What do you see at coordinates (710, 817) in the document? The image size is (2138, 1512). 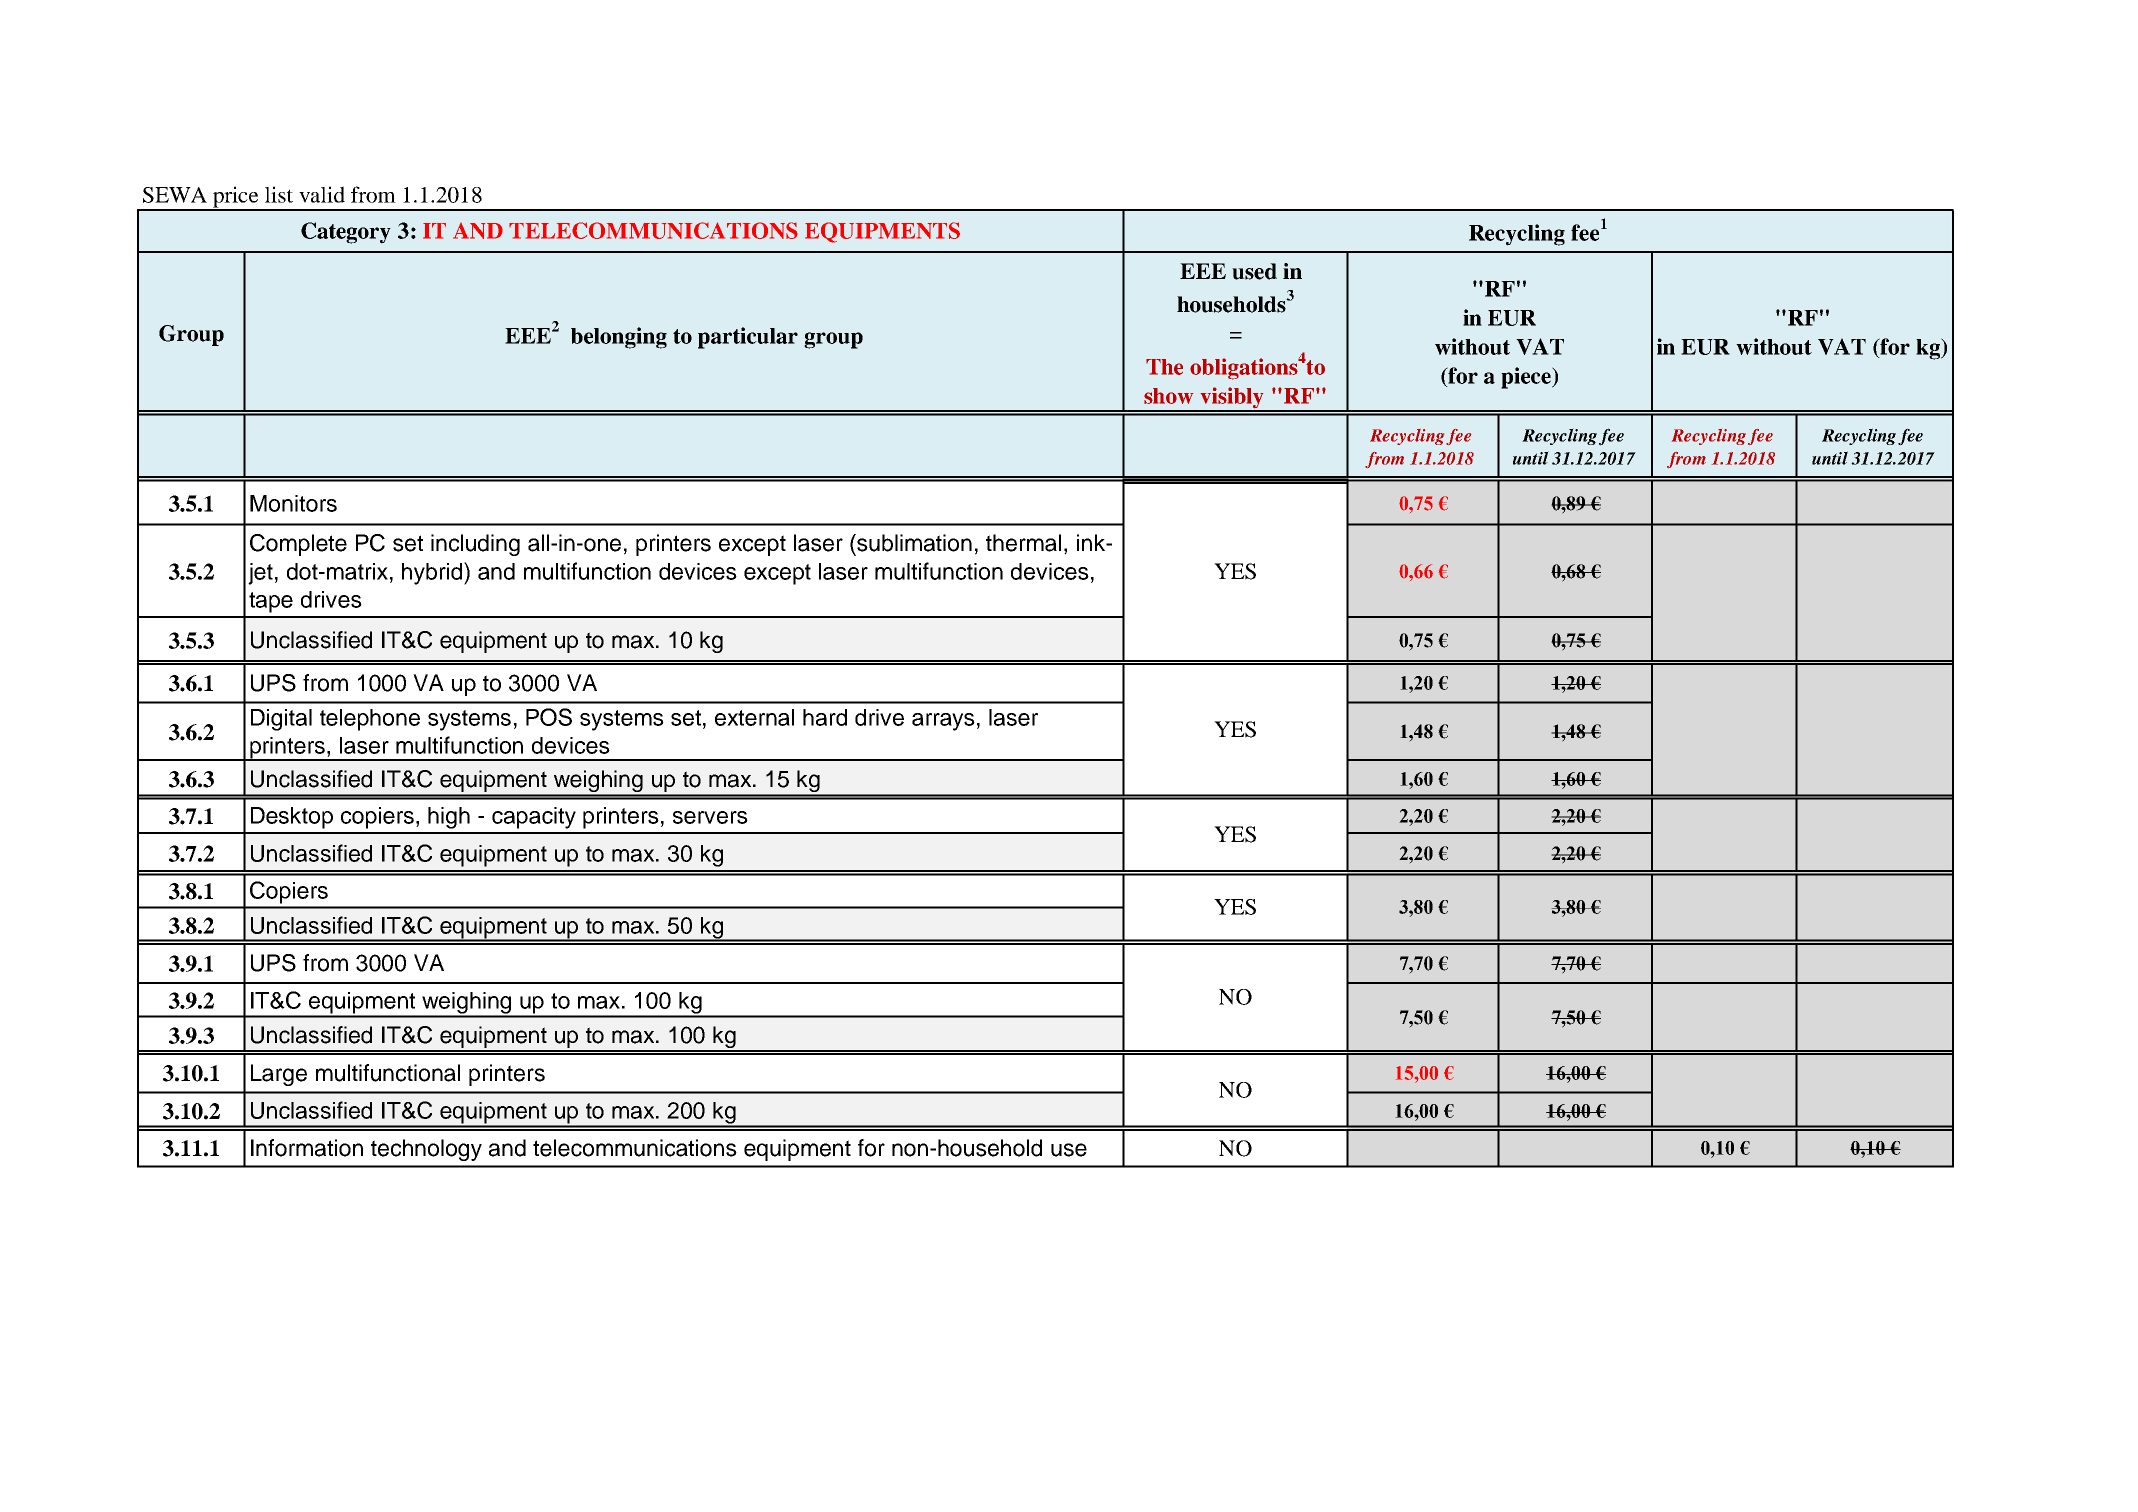 I see `servers` at bounding box center [710, 817].
